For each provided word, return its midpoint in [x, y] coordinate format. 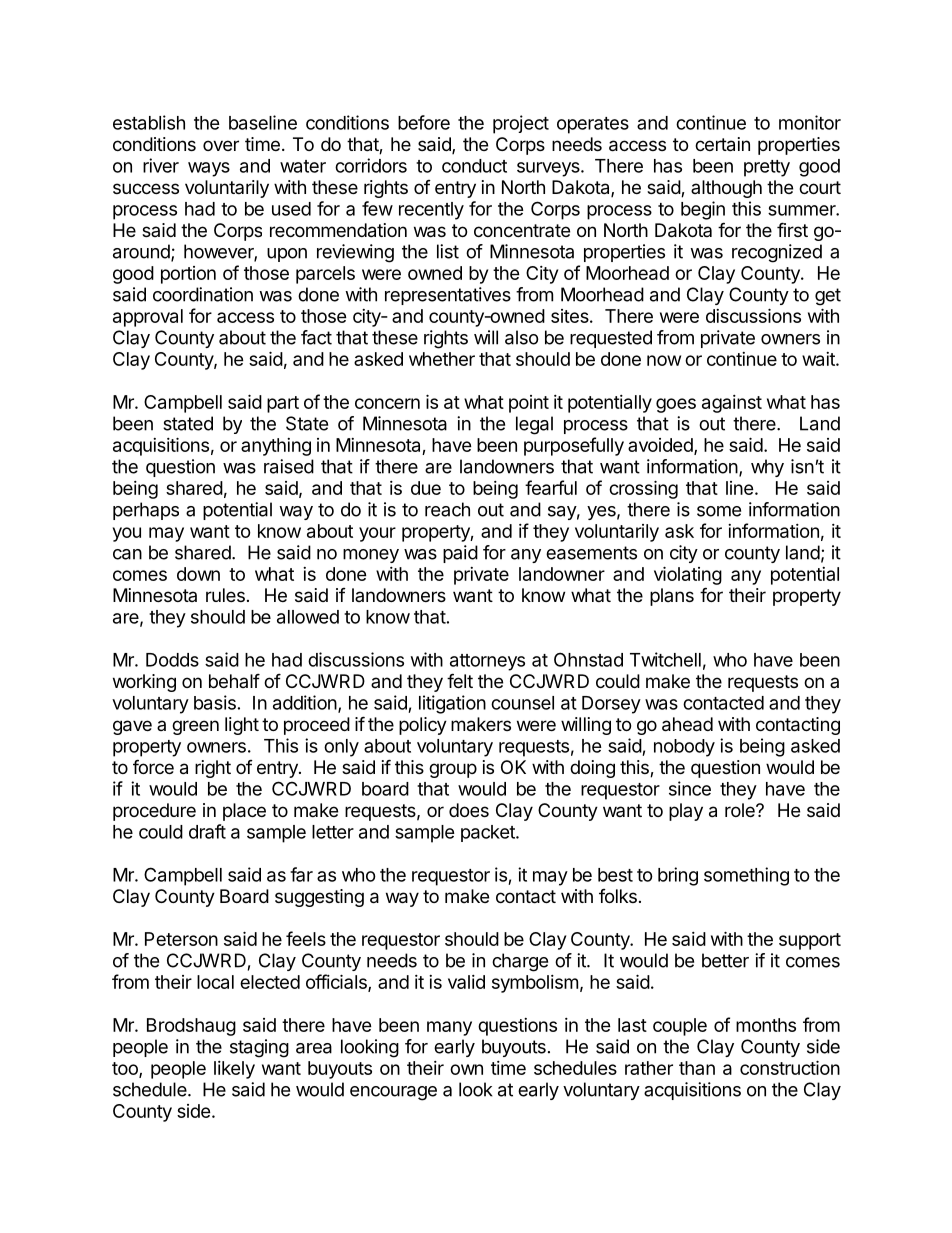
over [221, 145]
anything [276, 447]
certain [722, 144]
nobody [684, 748]
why [767, 468]
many [449, 1028]
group [453, 770]
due [426, 488]
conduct [474, 166]
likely [234, 1070]
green [195, 727]
